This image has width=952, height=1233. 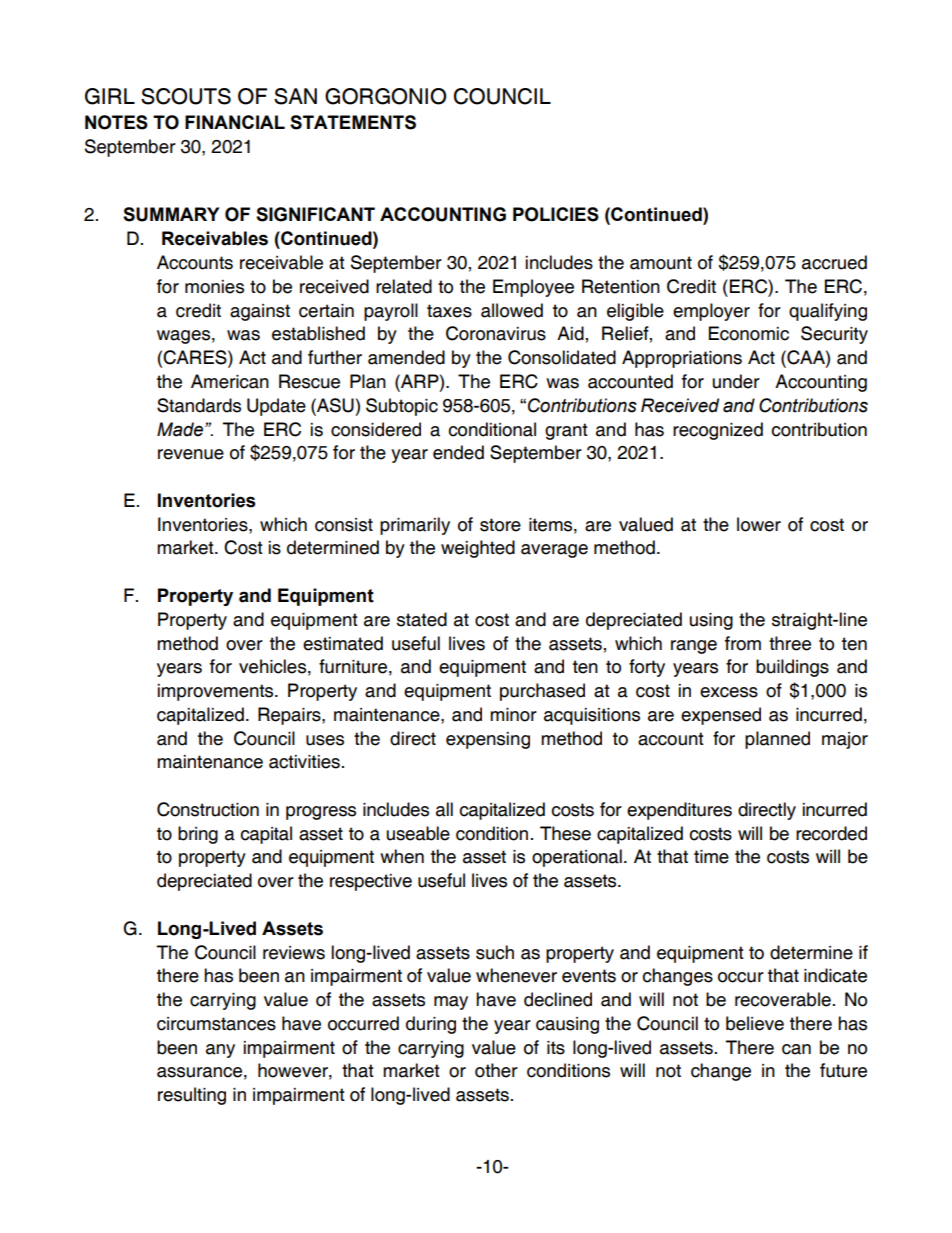 What do you see at coordinates (235, 122) in the image?
I see `FINANCIAL` at bounding box center [235, 122].
